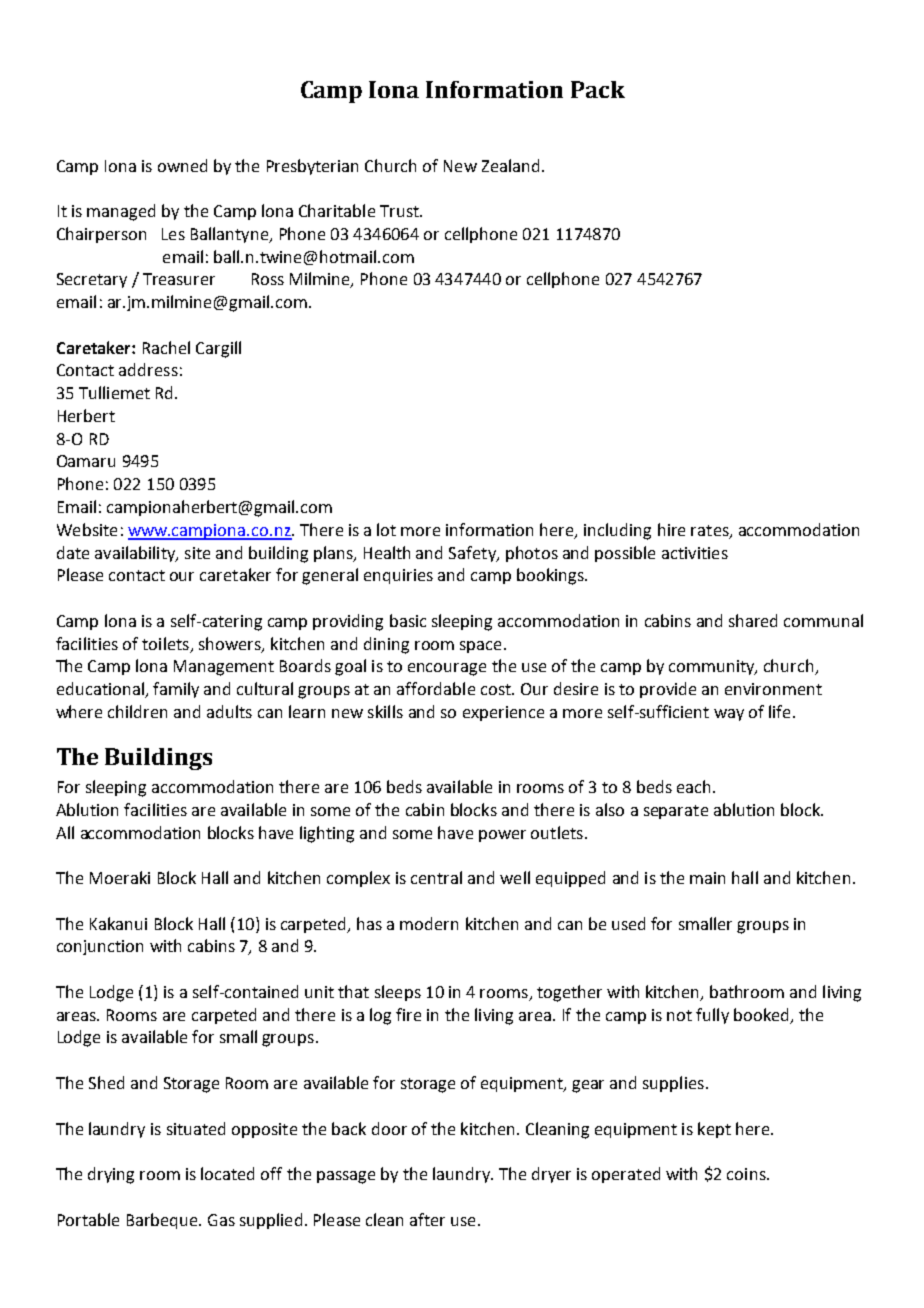  Describe the element at coordinates (510, 165) in the document. I see `Zealand` at that location.
